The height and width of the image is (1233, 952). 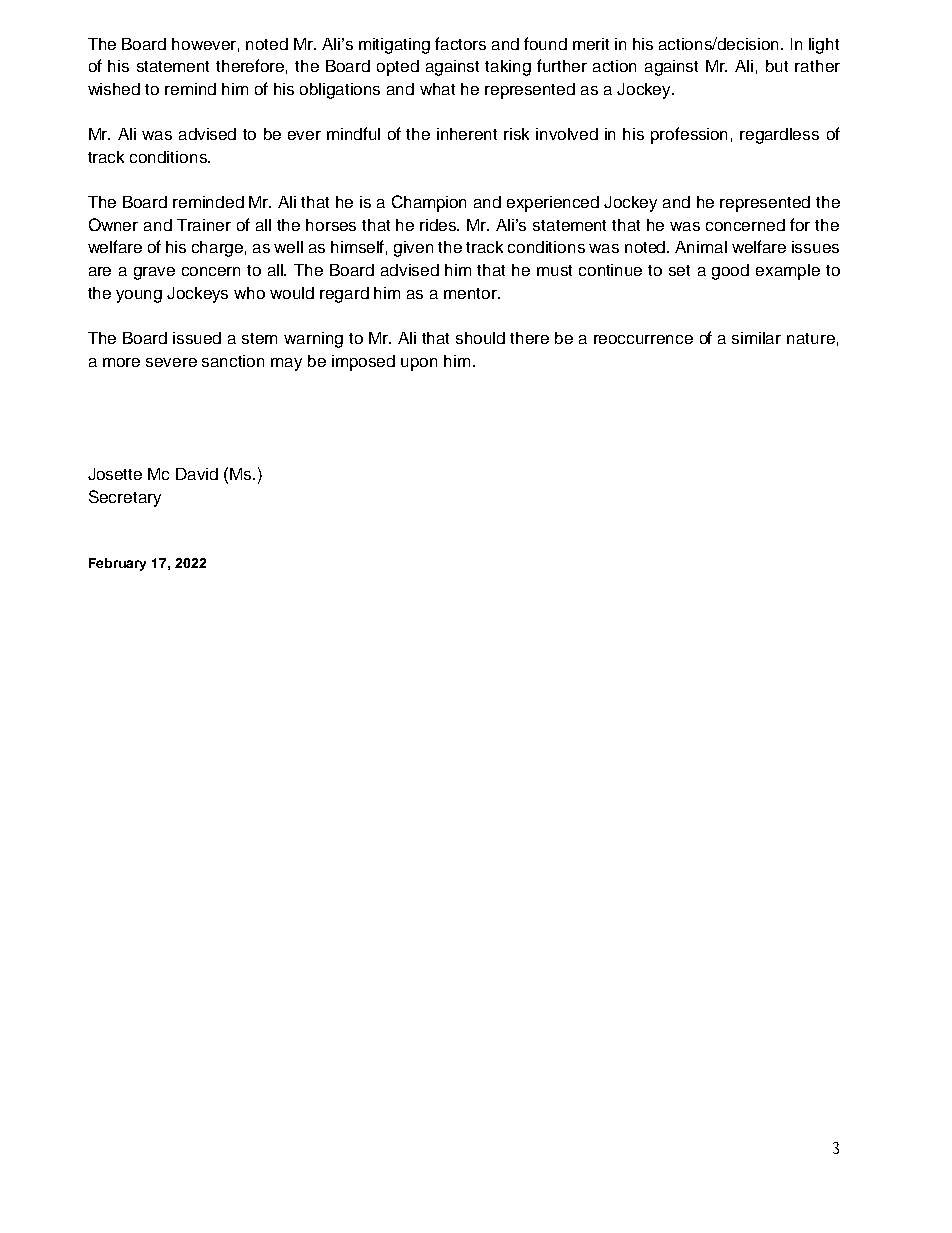 What do you see at coordinates (777, 66) in the image?
I see `but` at bounding box center [777, 66].
